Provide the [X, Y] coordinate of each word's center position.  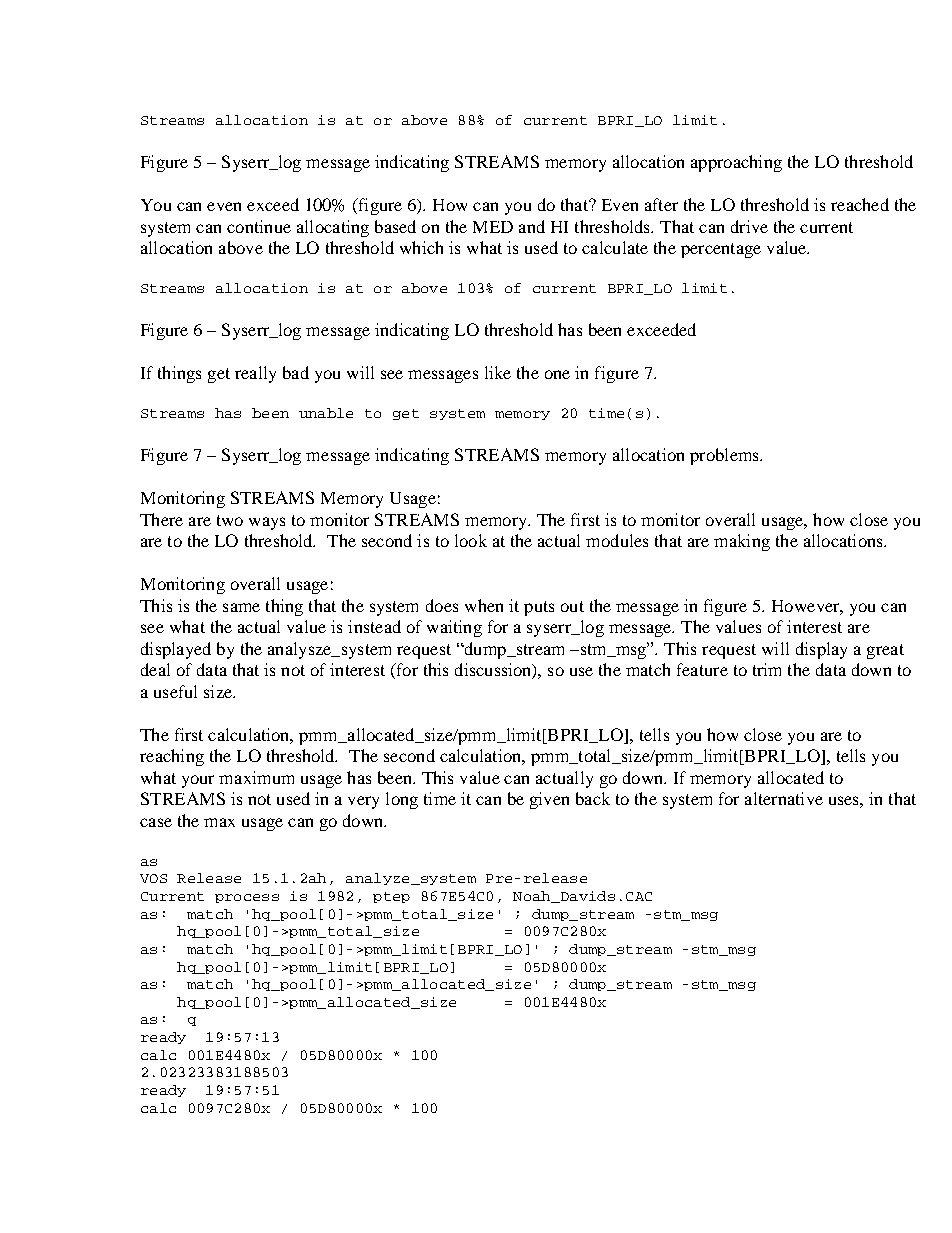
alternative [784, 798]
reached [860, 204]
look [471, 540]
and [532, 226]
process [247, 898]
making [742, 542]
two [230, 520]
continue [259, 226]
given [549, 800]
